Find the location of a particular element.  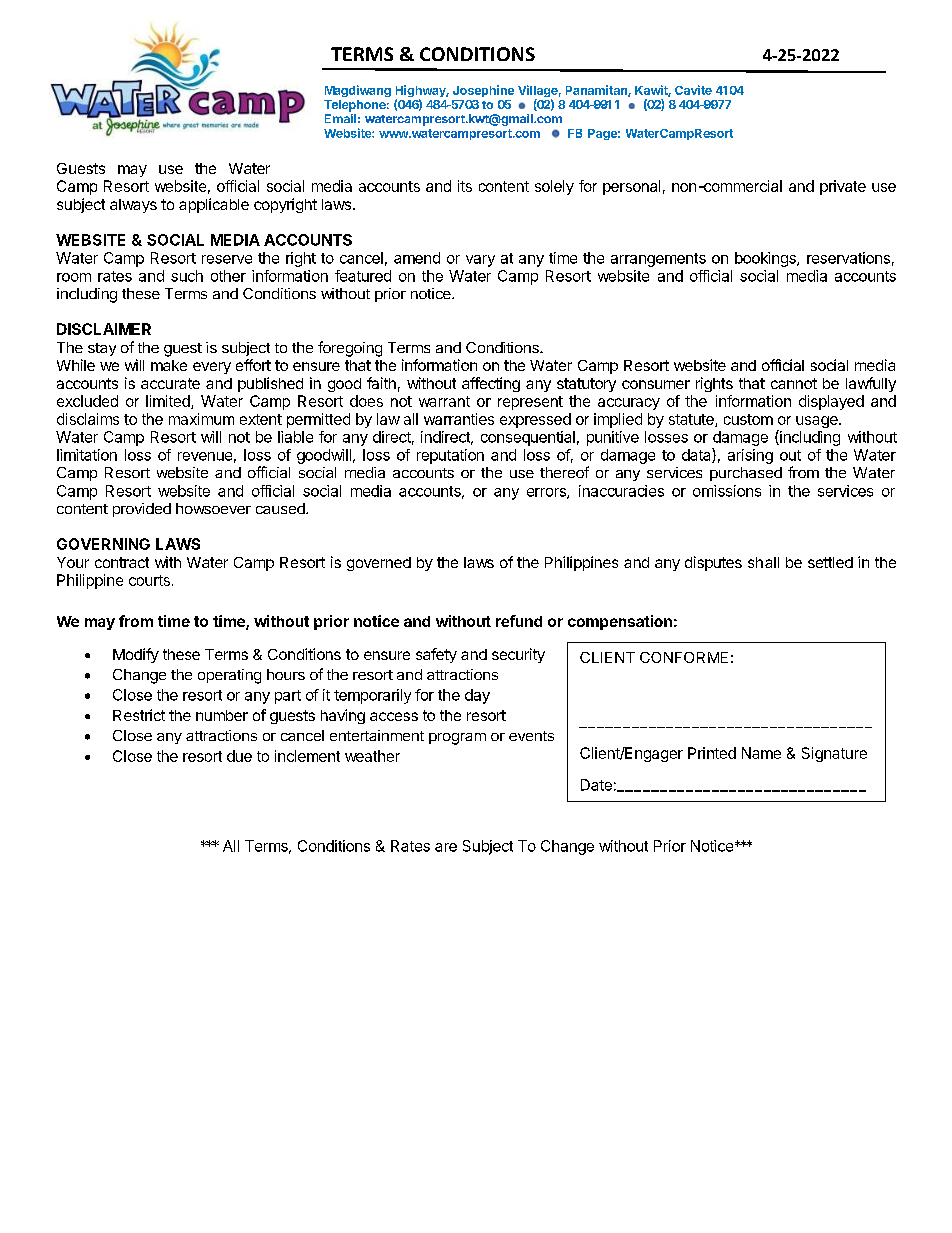

Josephine is located at coordinates (483, 91).
